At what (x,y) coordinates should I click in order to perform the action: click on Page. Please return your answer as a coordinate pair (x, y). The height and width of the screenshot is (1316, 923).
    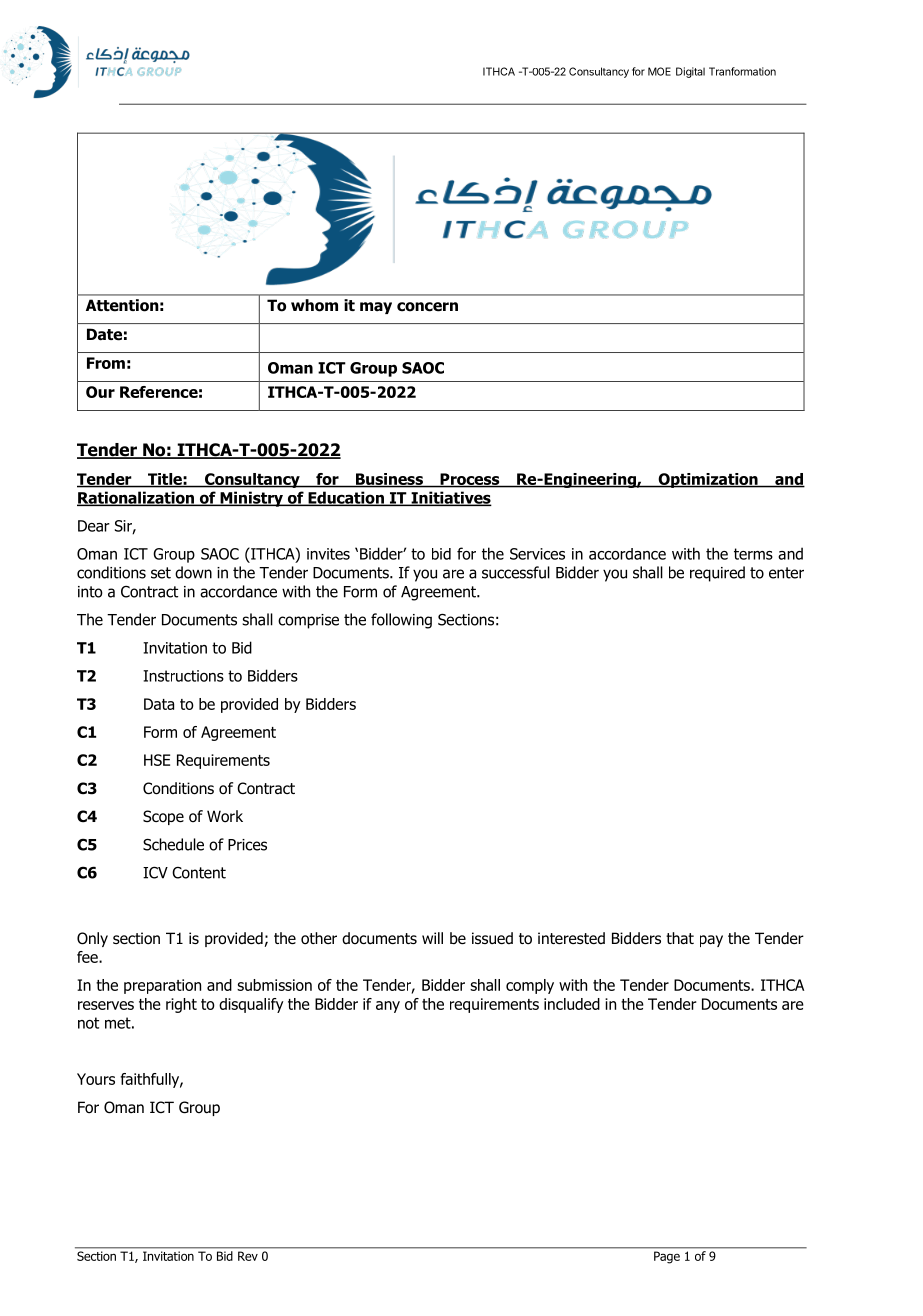
    Looking at the image, I should click on (667, 1257).
